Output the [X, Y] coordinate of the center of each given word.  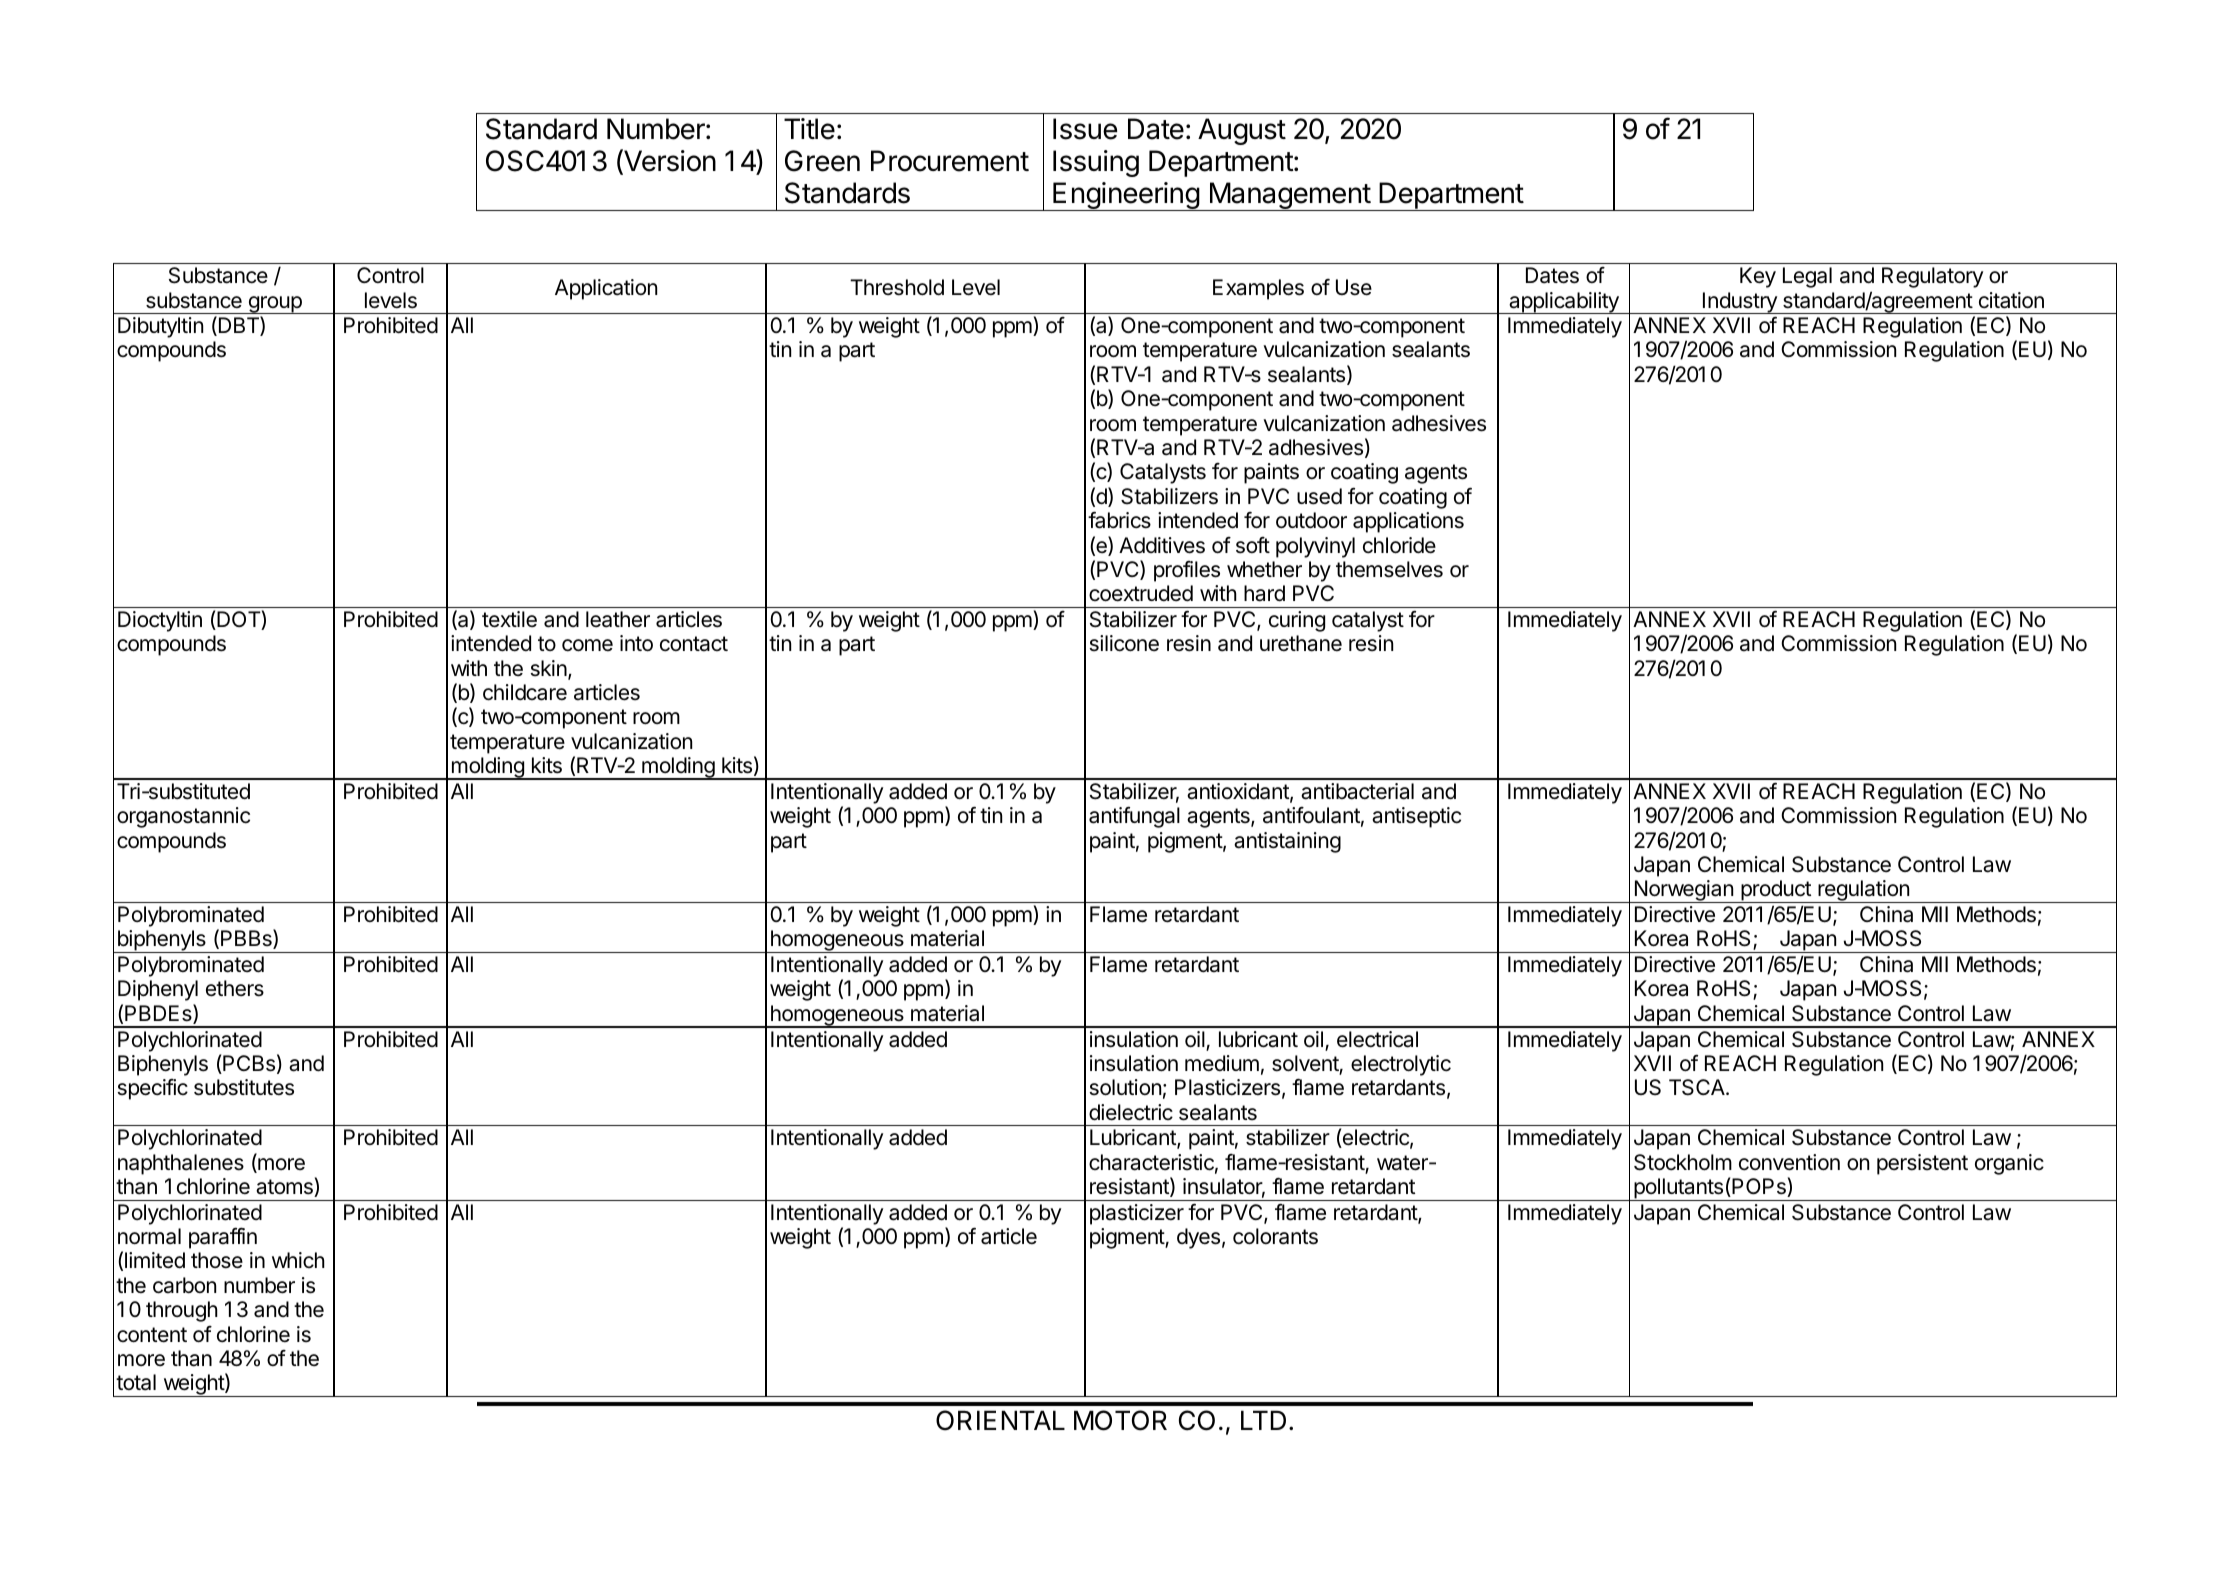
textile [509, 619]
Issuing [1096, 163]
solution [1125, 1087]
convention [1789, 1162]
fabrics [1119, 520]
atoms [285, 1188]
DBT [238, 326]
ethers [235, 988]
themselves [1389, 569]
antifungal [1134, 817]
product [1776, 891]
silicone [1124, 643]
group [275, 305]
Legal [1807, 277]
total [136, 1382]
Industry [1740, 303]
